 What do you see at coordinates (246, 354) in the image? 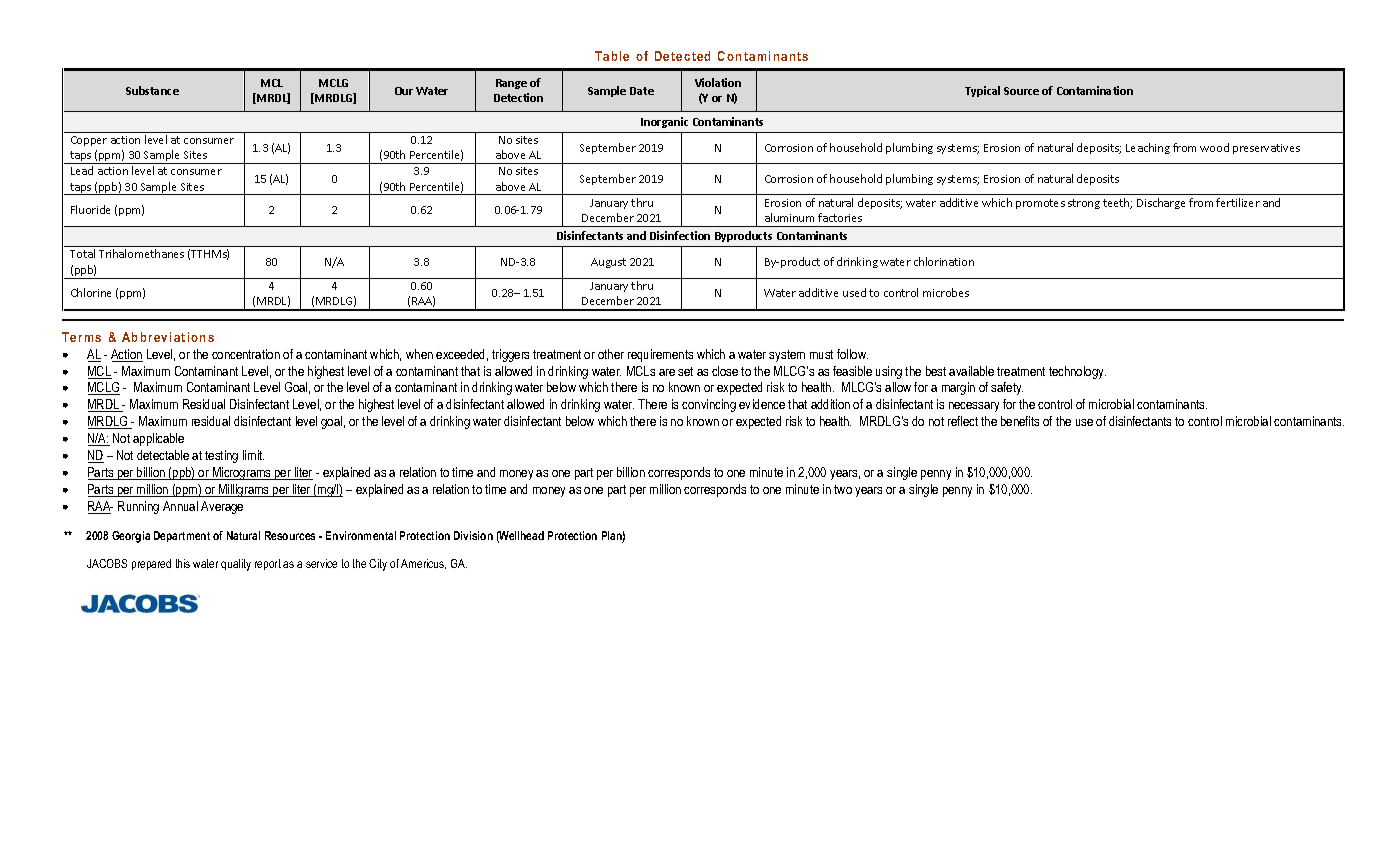
I see `concentration` at bounding box center [246, 354].
